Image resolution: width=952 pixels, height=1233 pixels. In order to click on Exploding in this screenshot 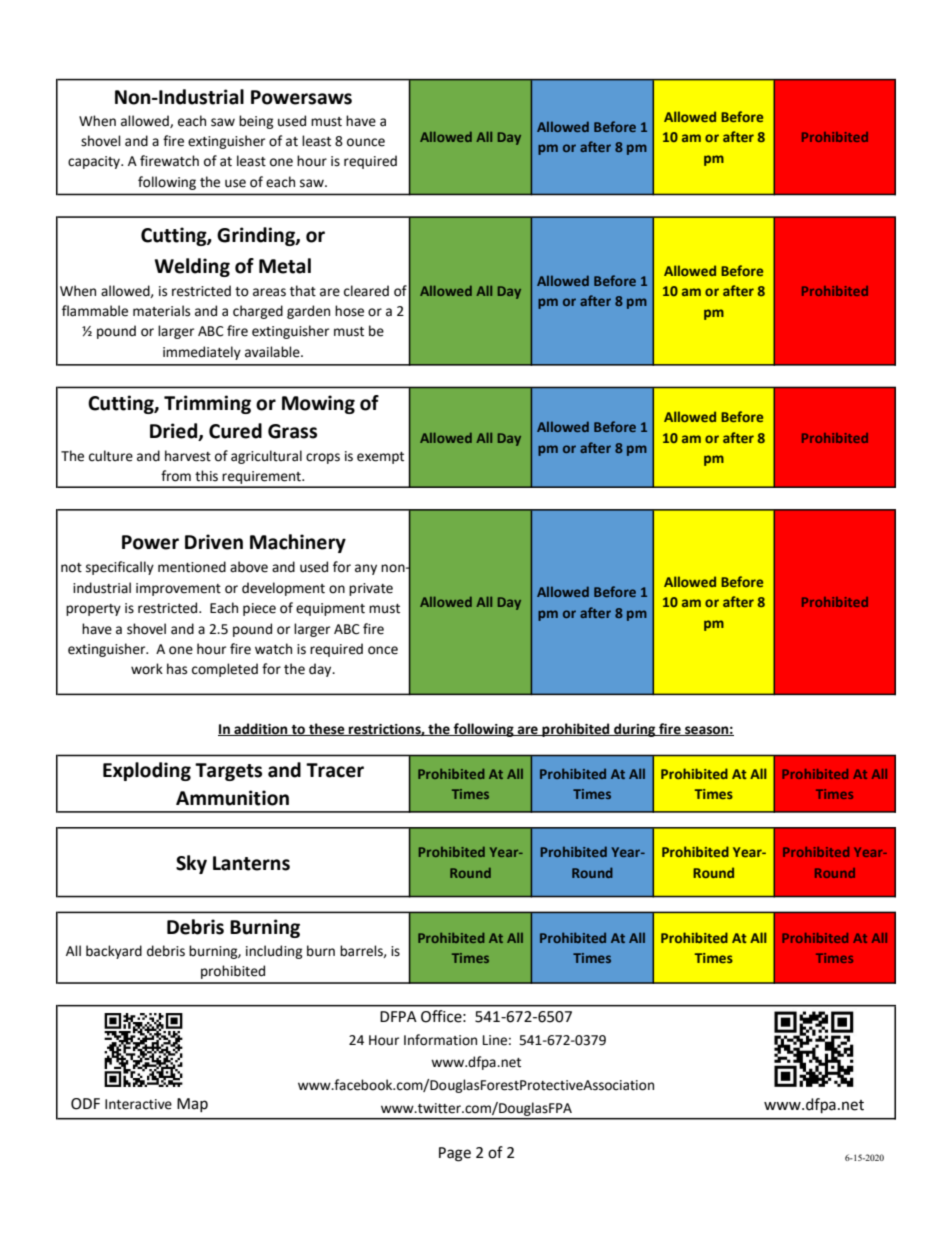, I will do `click(147, 771)`.
